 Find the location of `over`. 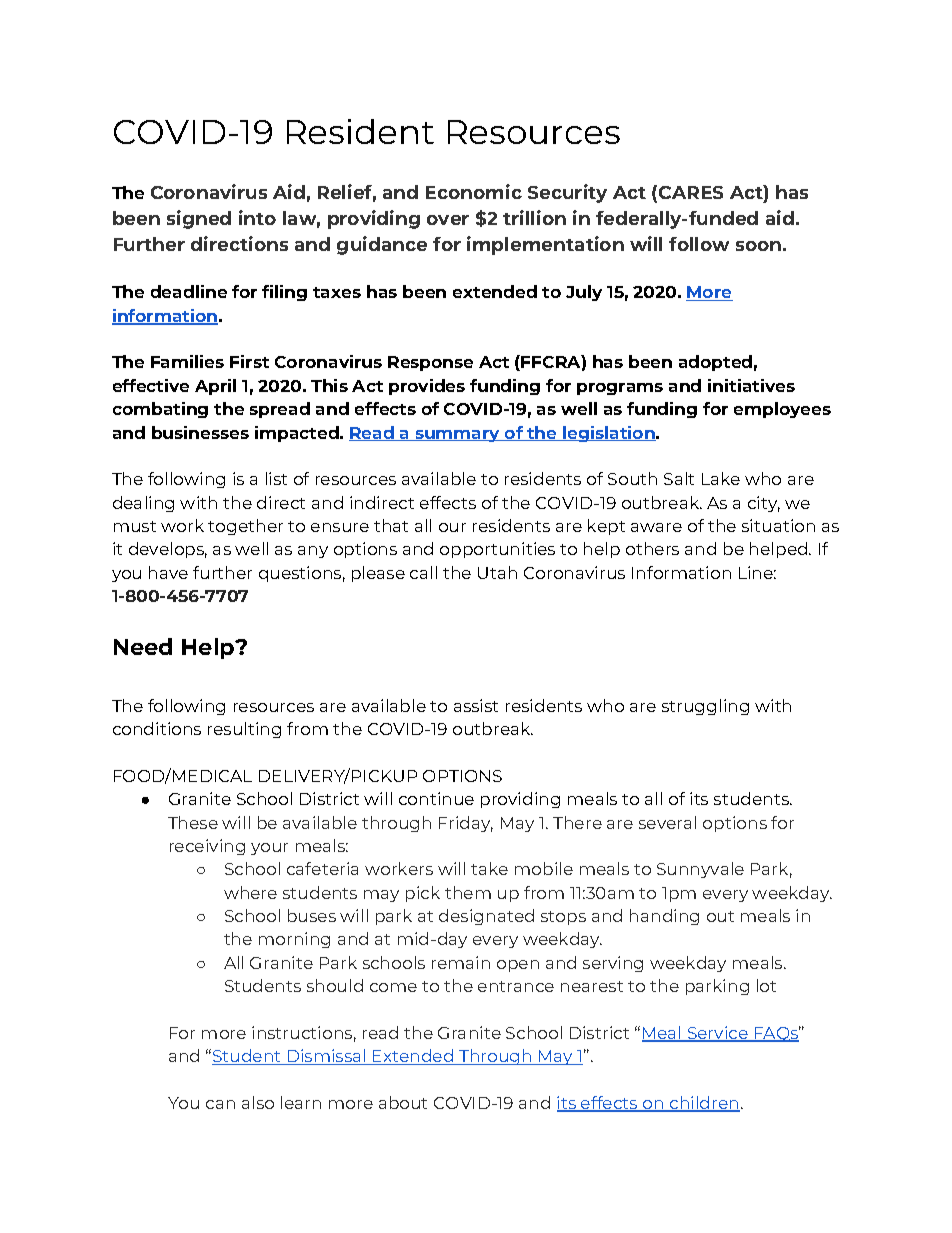

over is located at coordinates (448, 220).
